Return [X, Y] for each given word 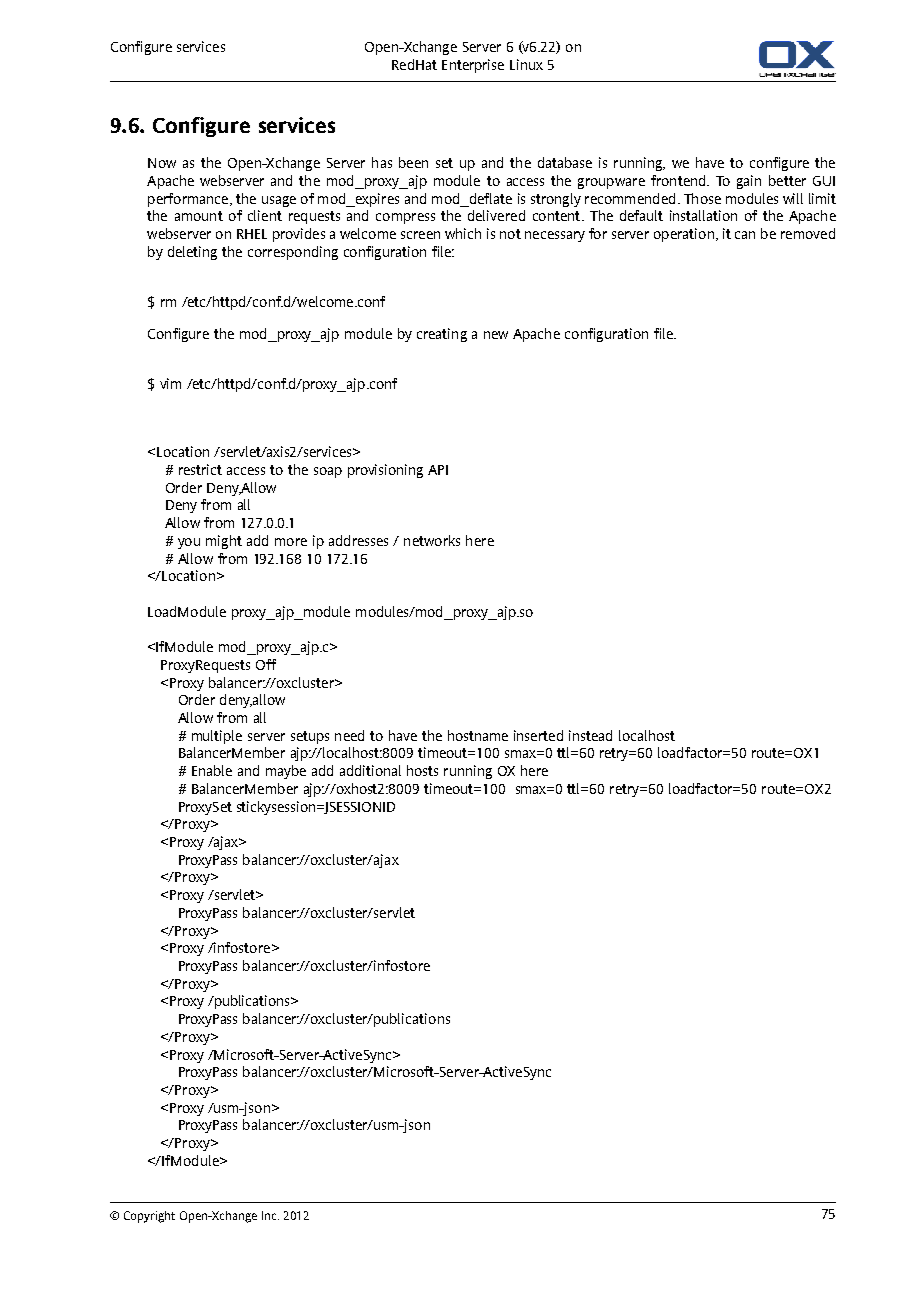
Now [162, 163]
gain [749, 182]
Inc [270, 1215]
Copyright [149, 1217]
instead [590, 735]
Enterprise [473, 66]
